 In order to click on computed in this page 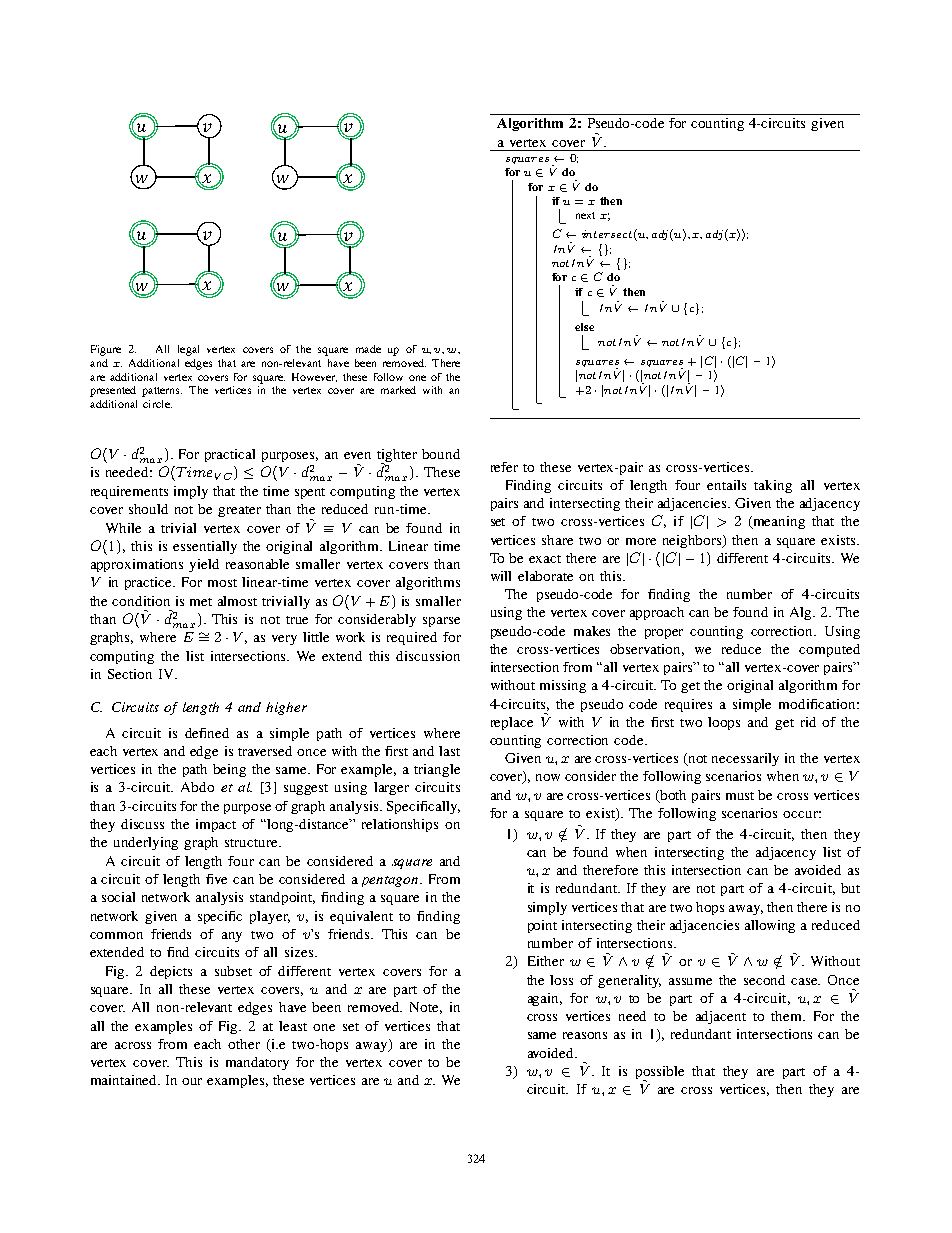, I will do `click(829, 650)`.
